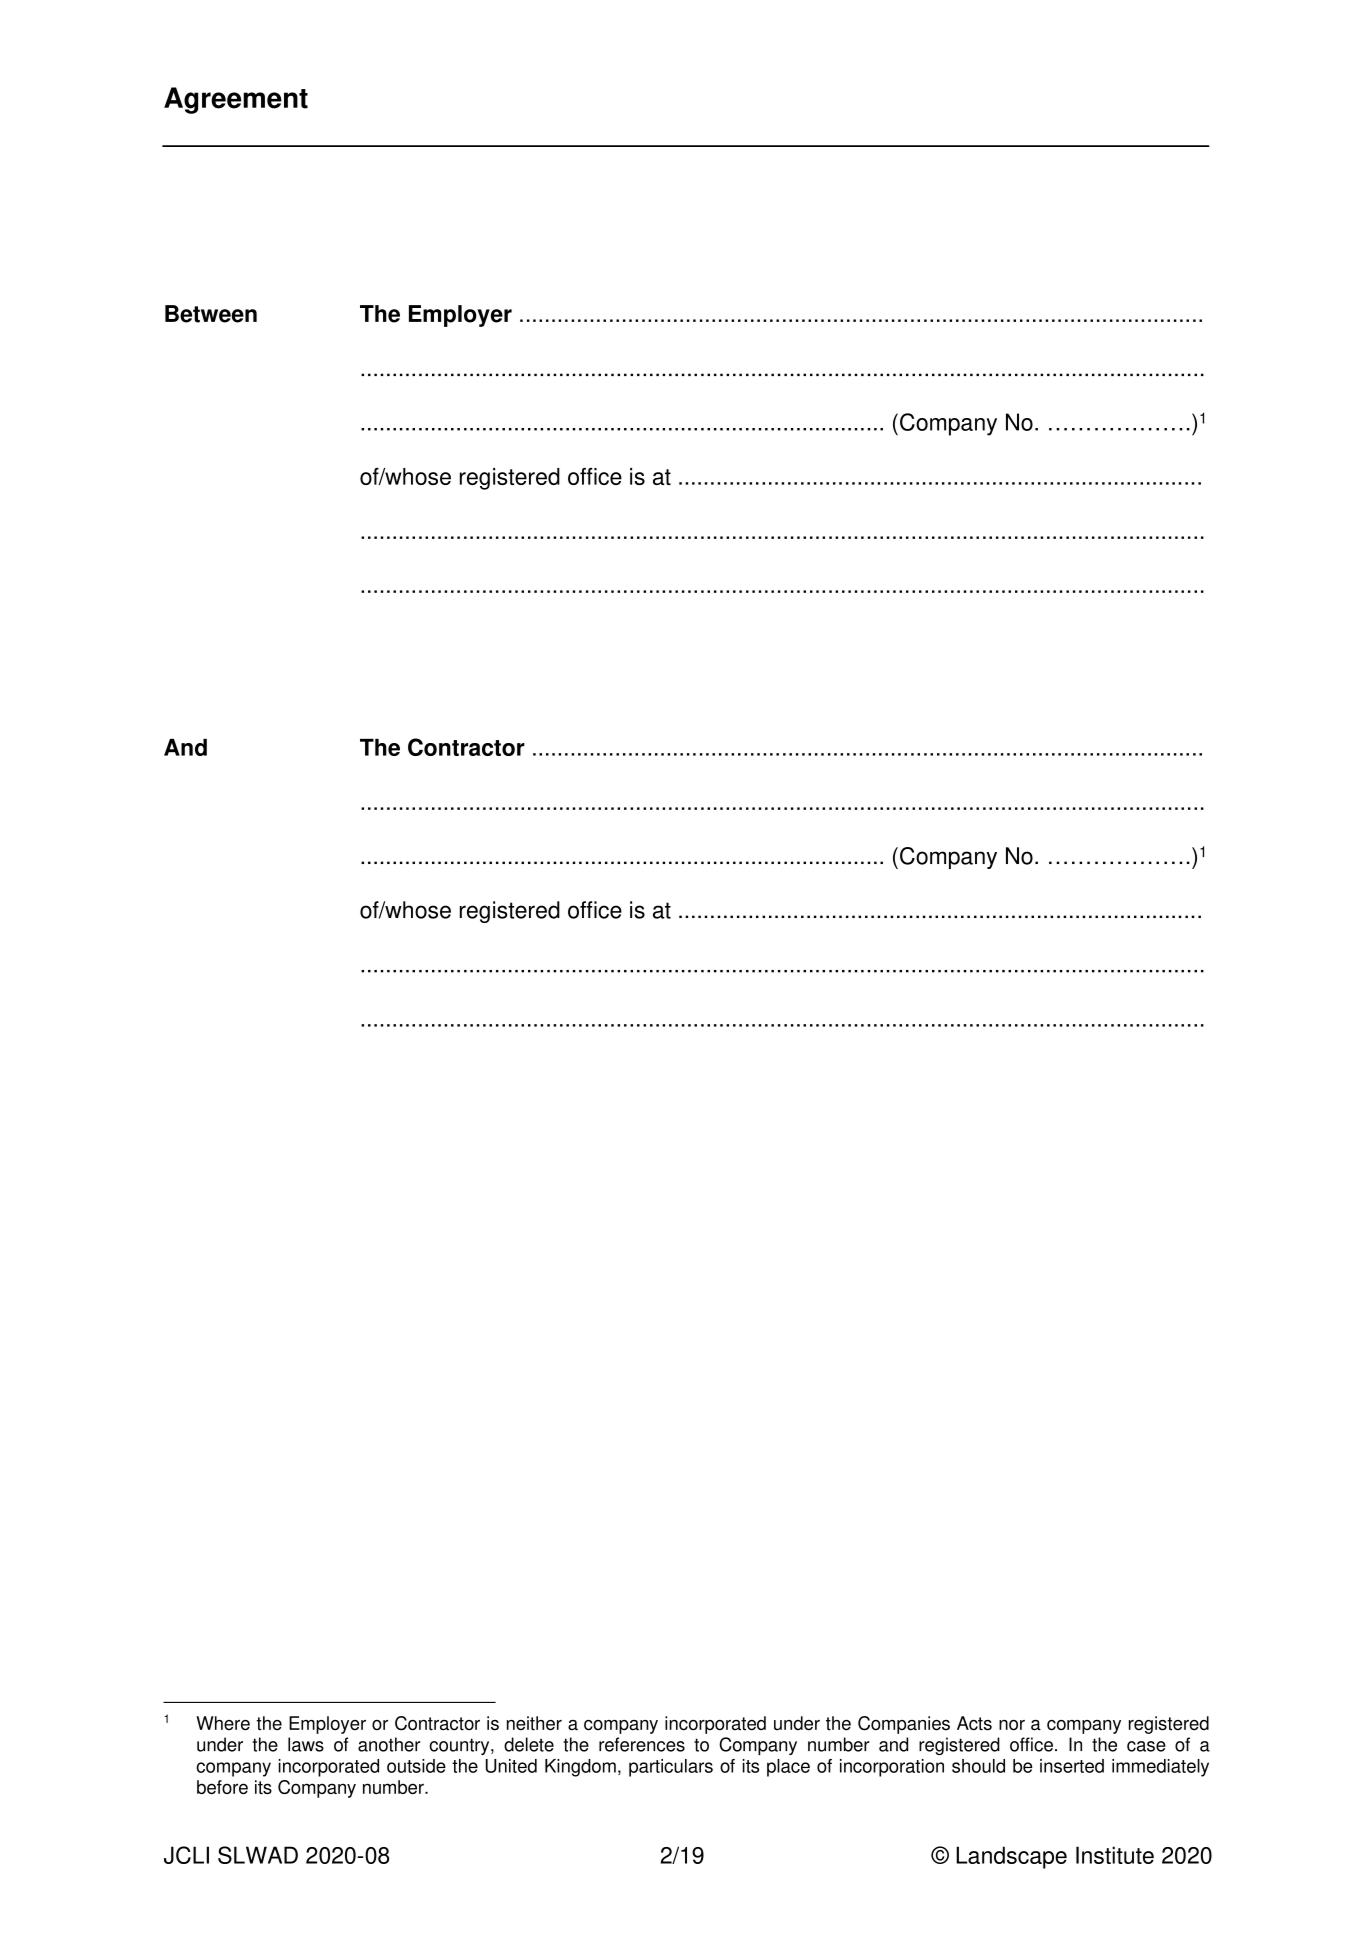 The height and width of the screenshot is (1942, 1372). I want to click on Between, so click(211, 314).
